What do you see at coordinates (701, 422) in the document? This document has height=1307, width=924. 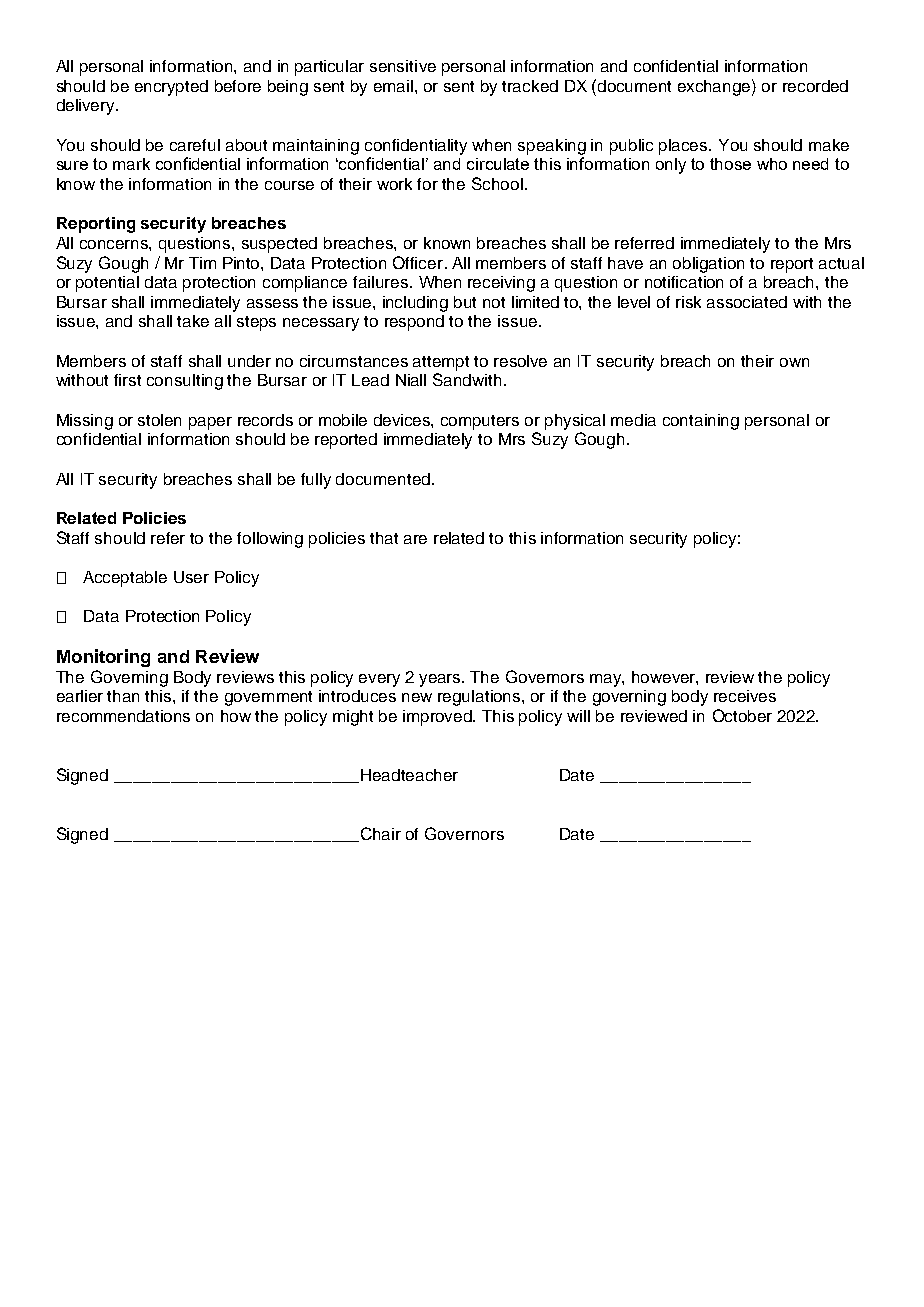 I see `containing` at bounding box center [701, 422].
